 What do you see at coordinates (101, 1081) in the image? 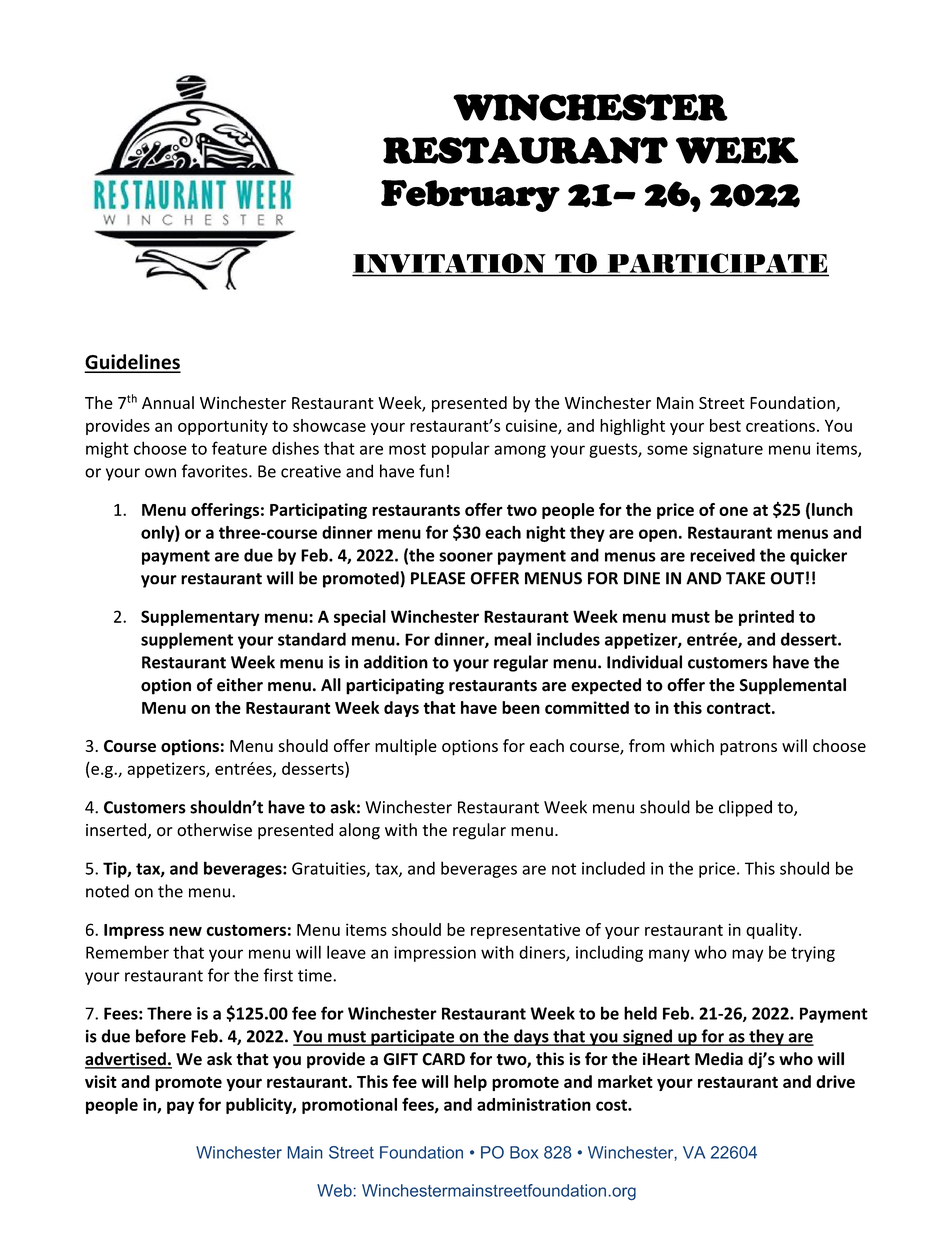
I see `visit` at bounding box center [101, 1081].
